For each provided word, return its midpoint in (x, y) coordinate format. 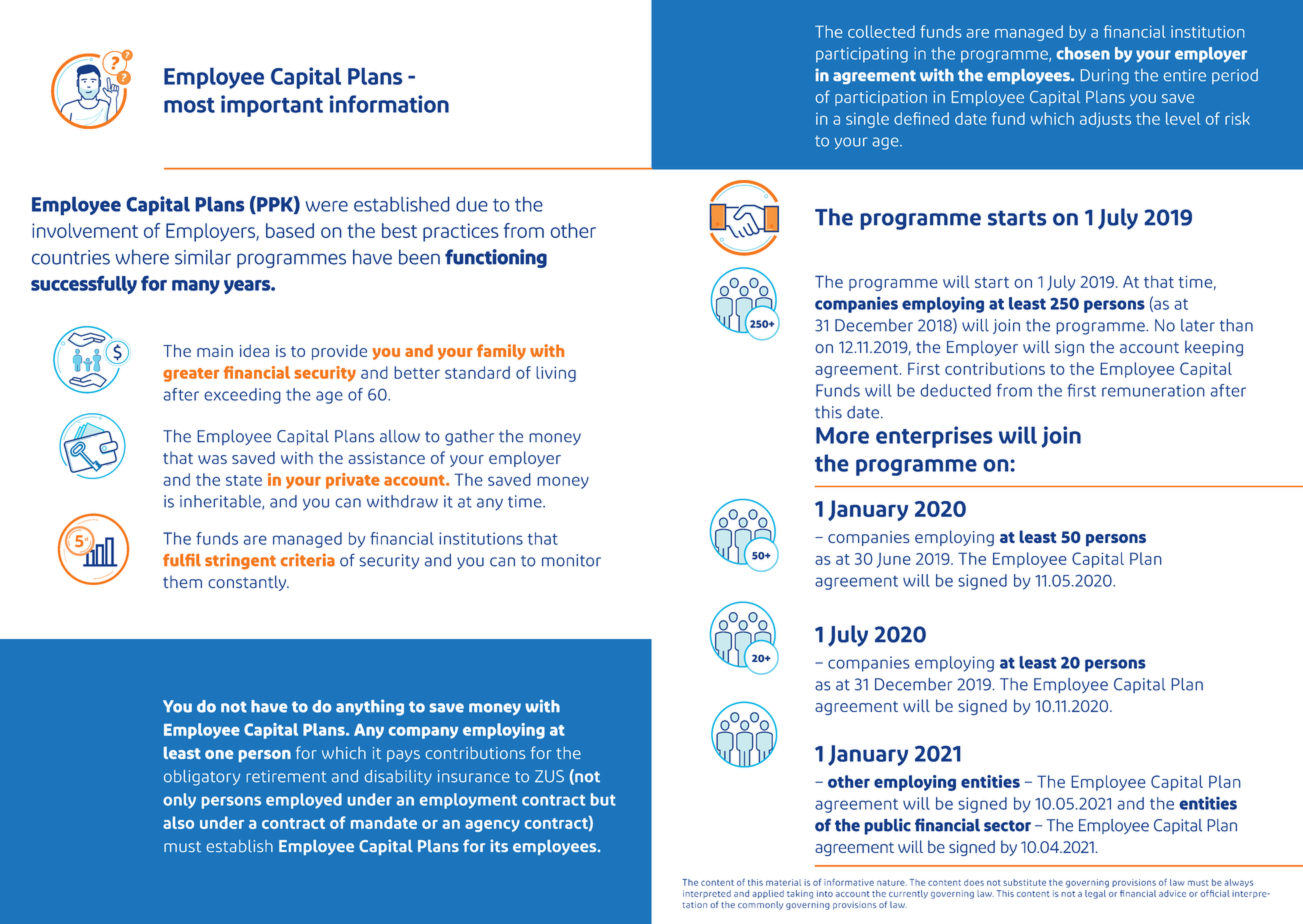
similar (203, 257)
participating (862, 55)
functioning (496, 258)
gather (469, 438)
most (189, 105)
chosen (1083, 53)
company (423, 733)
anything (370, 707)
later (1198, 325)
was (212, 459)
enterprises (934, 437)
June (894, 560)
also (178, 822)
